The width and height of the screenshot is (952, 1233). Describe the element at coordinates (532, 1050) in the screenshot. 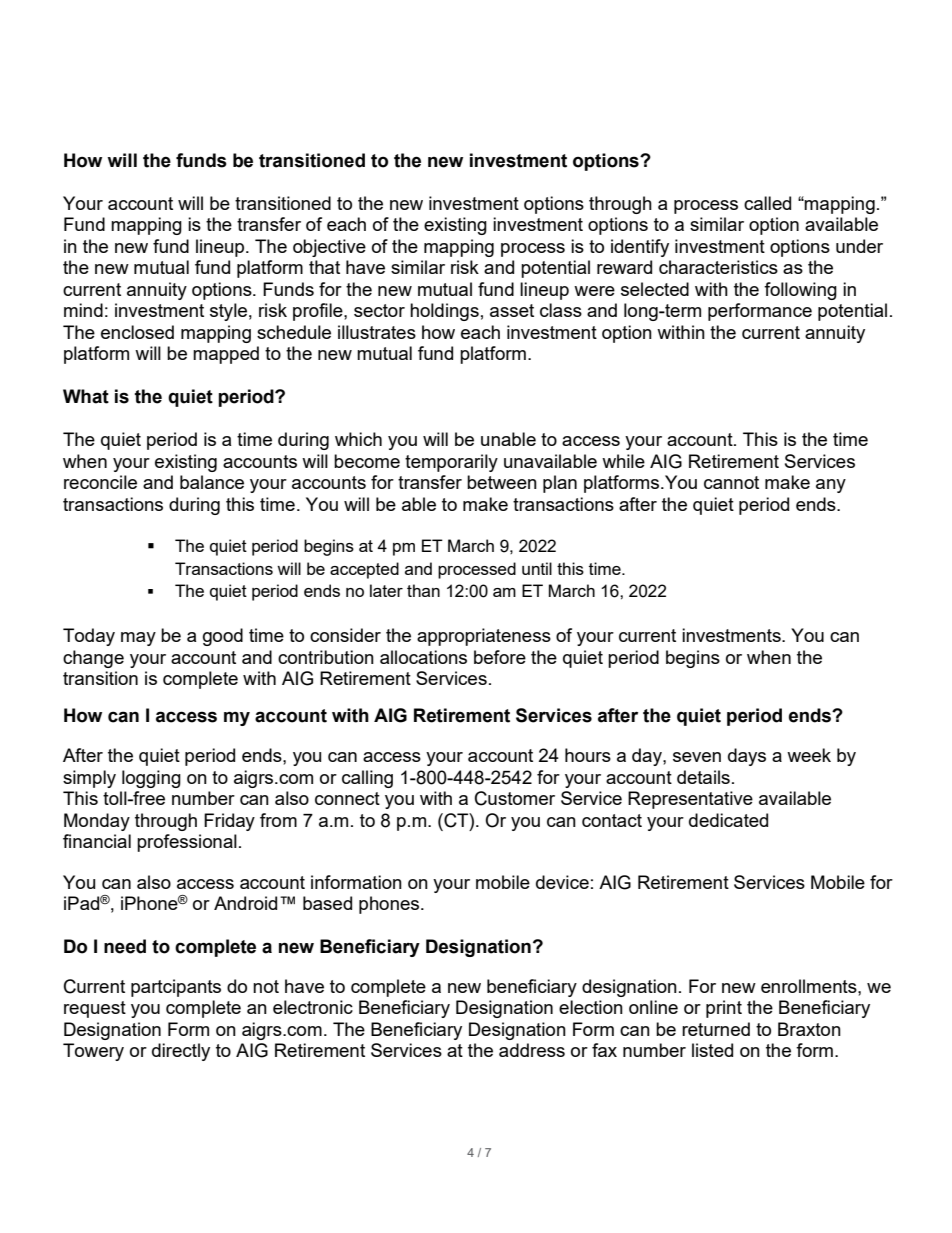

I see `address` at that location.
